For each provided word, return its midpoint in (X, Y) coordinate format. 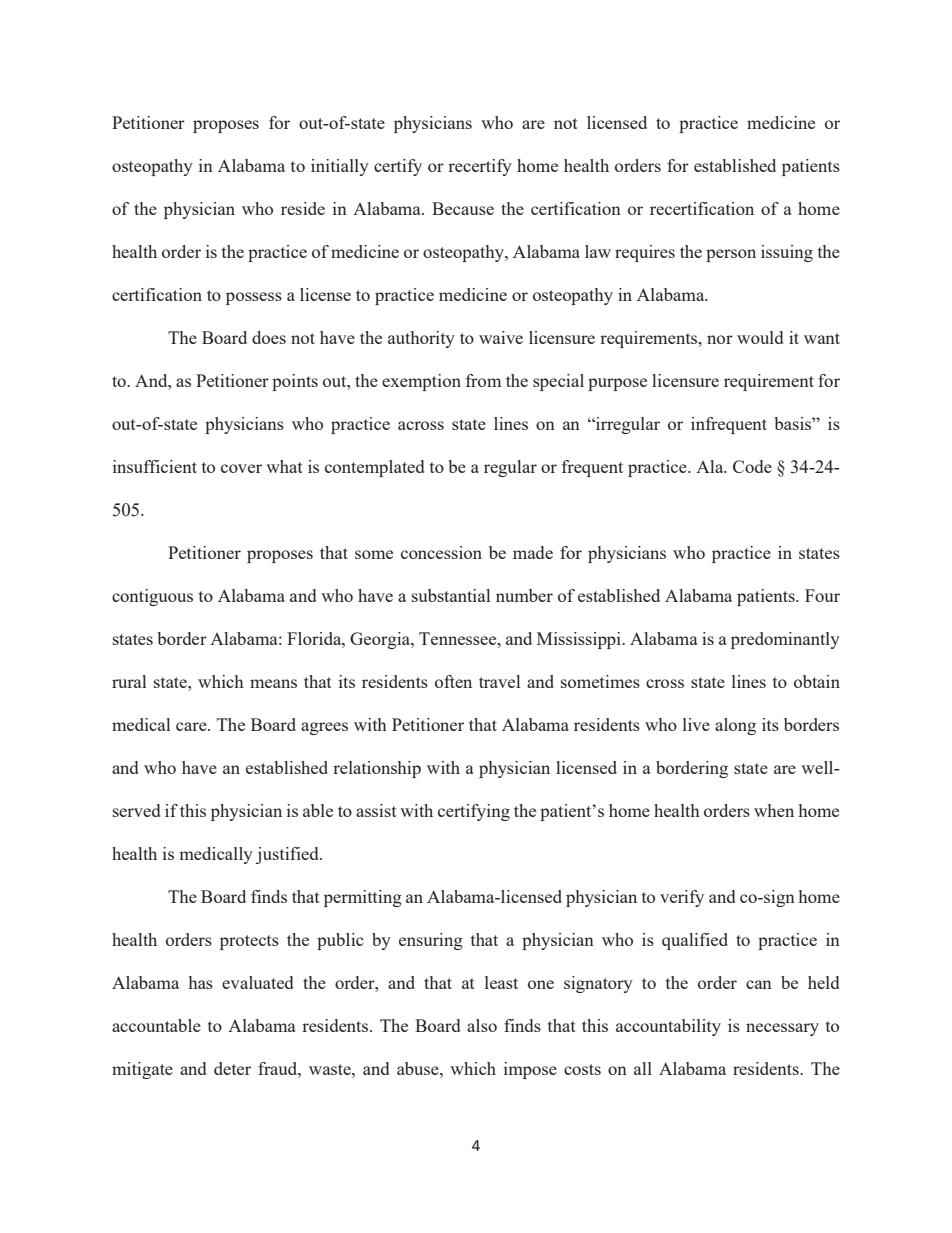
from (483, 380)
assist (376, 810)
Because (463, 208)
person (731, 255)
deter (232, 1068)
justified (288, 855)
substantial (451, 595)
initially (340, 167)
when (774, 810)
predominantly (785, 640)
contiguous (152, 597)
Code (752, 466)
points (295, 382)
